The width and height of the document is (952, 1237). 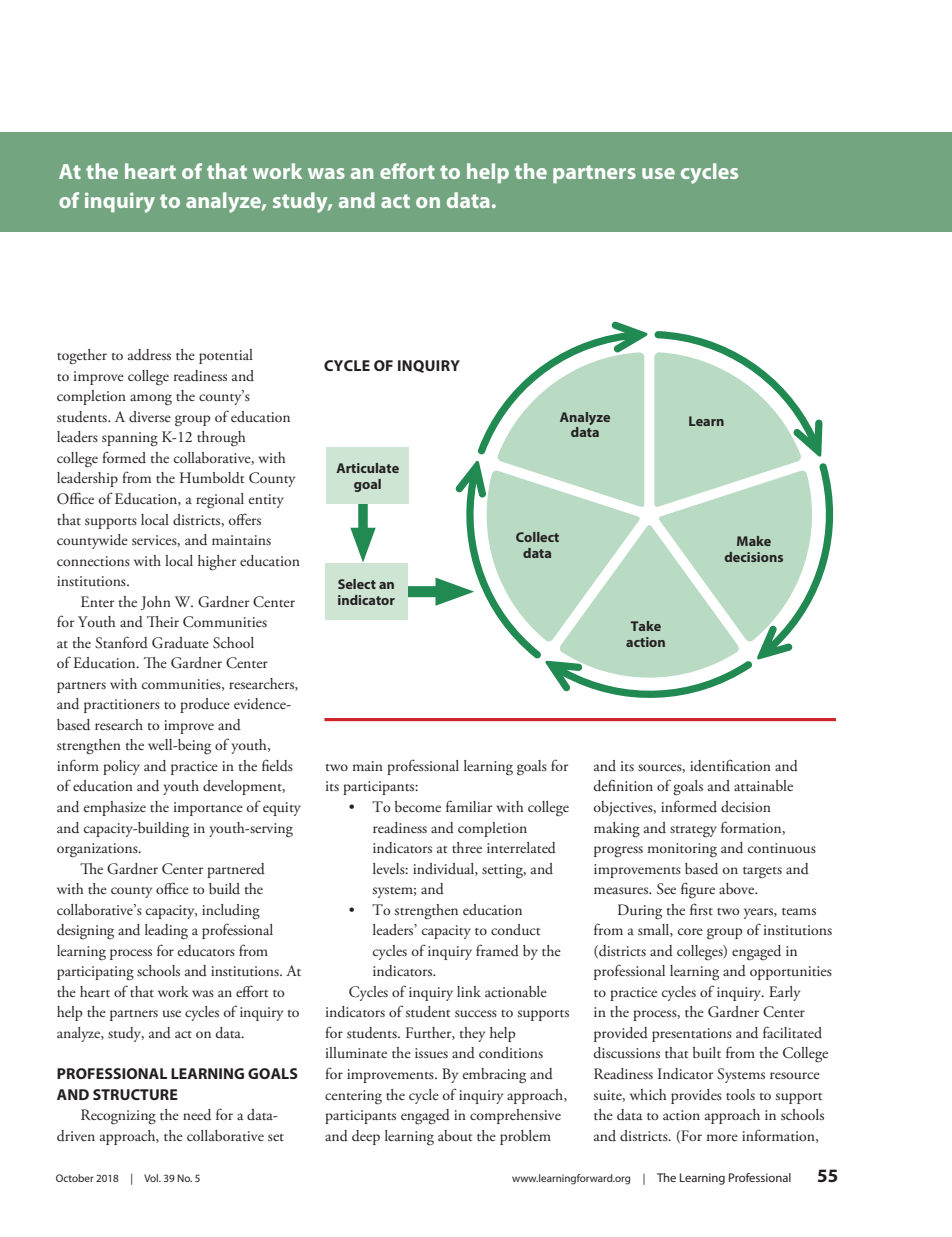 What do you see at coordinates (357, 584) in the document?
I see `Select` at bounding box center [357, 584].
